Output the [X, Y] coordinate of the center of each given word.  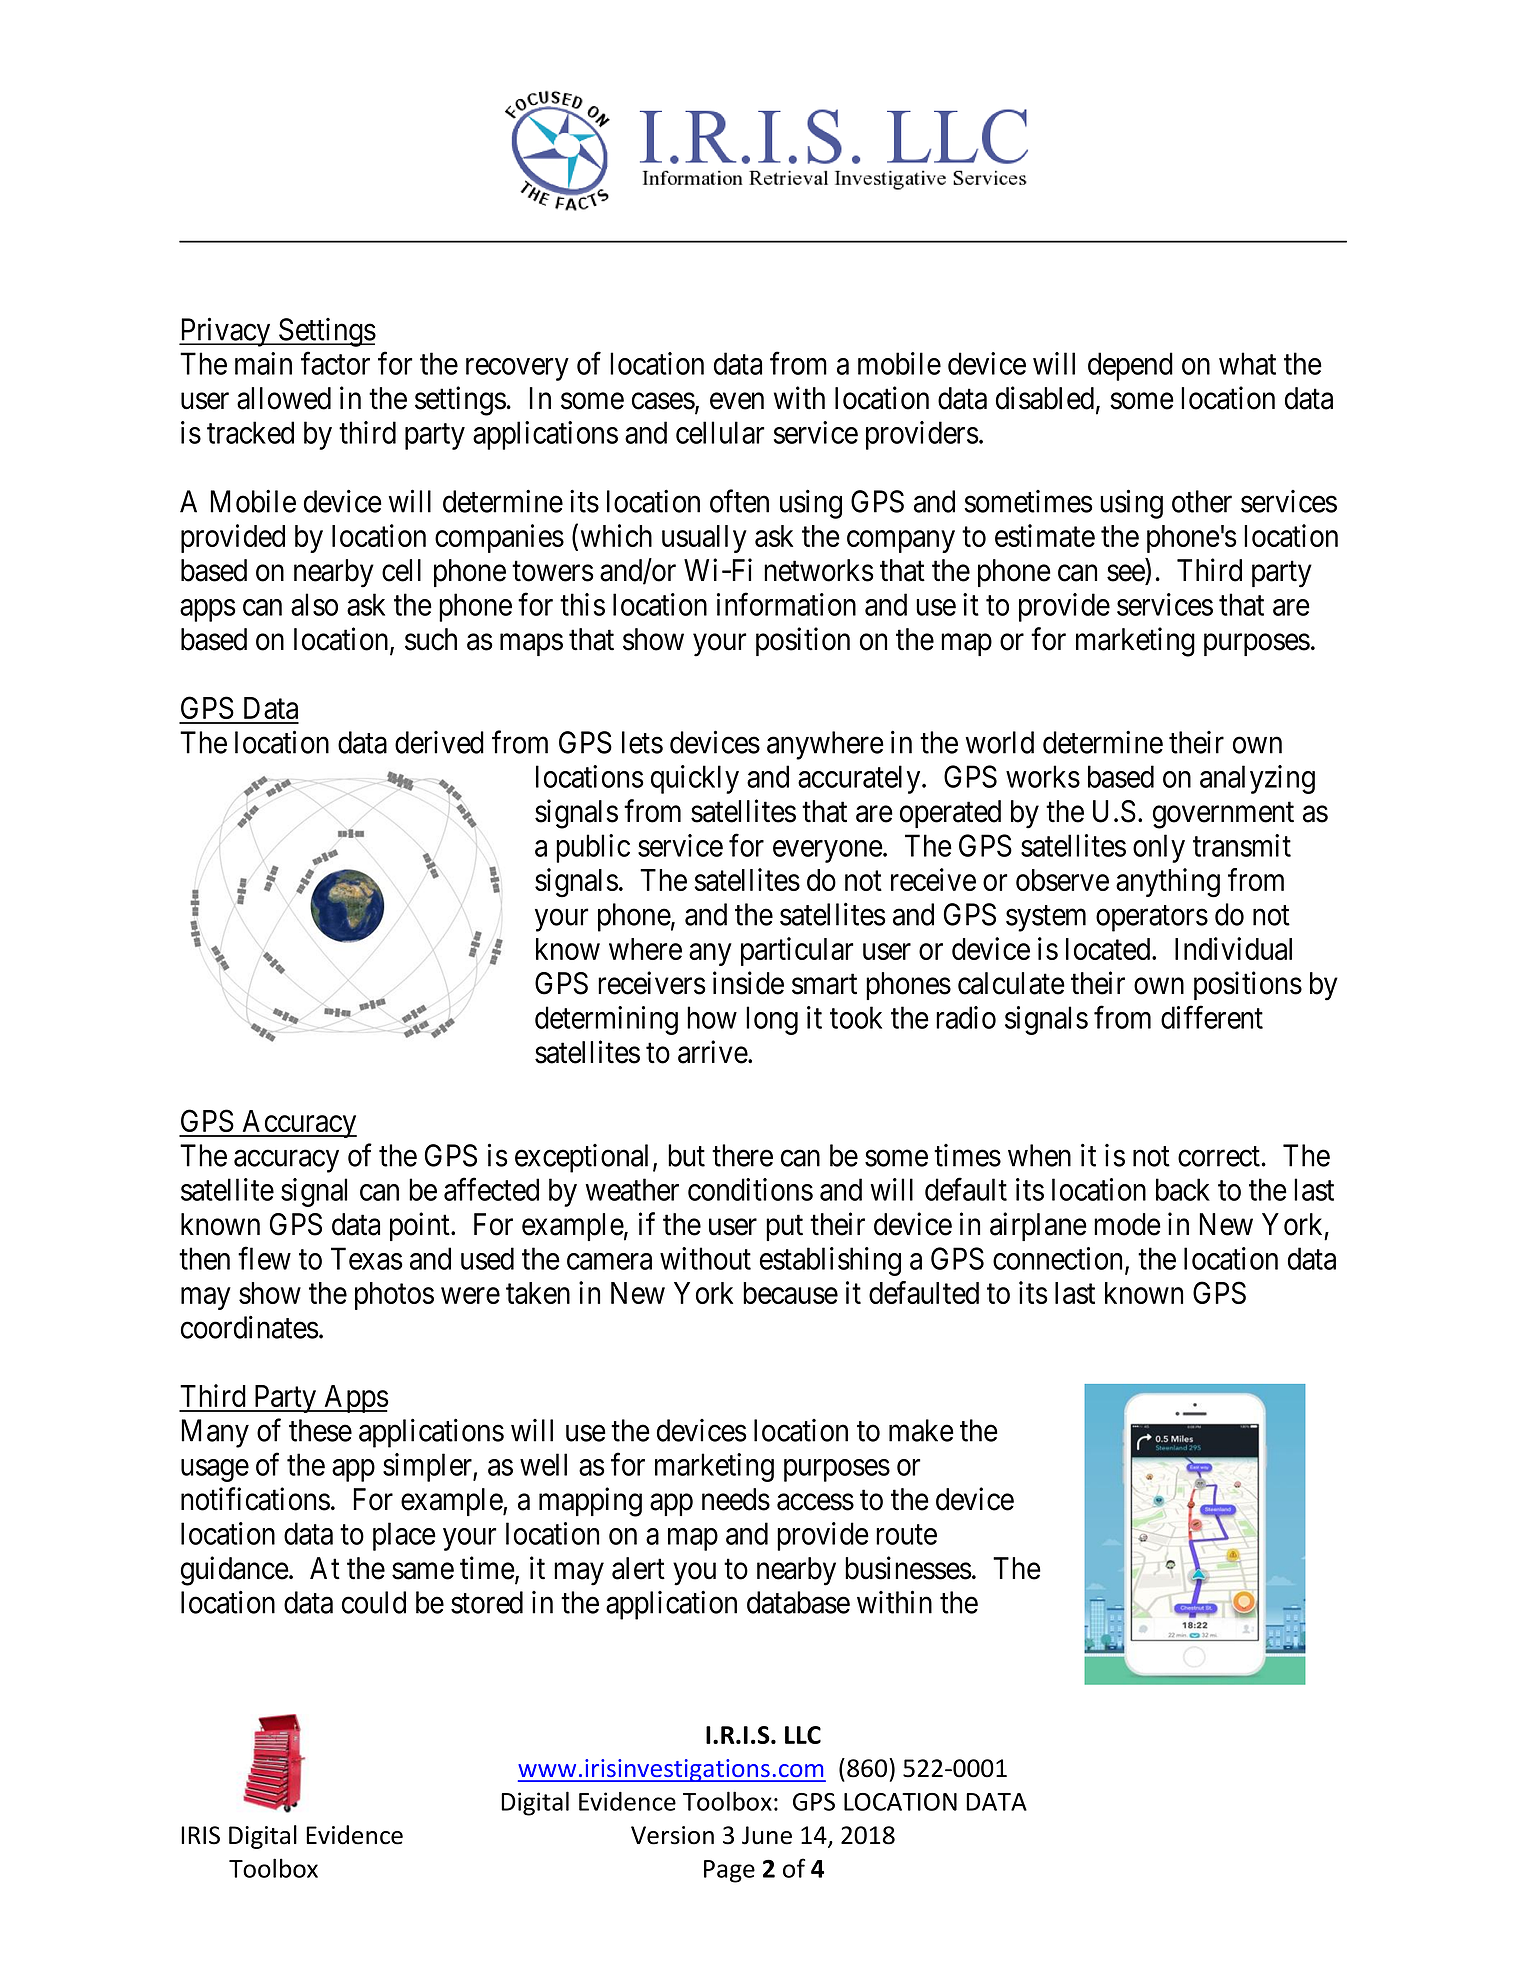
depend [1130, 366]
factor [335, 363]
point [421, 1226]
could [374, 1602]
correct [1220, 1157]
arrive [713, 1052]
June [767, 1835]
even [737, 401]
